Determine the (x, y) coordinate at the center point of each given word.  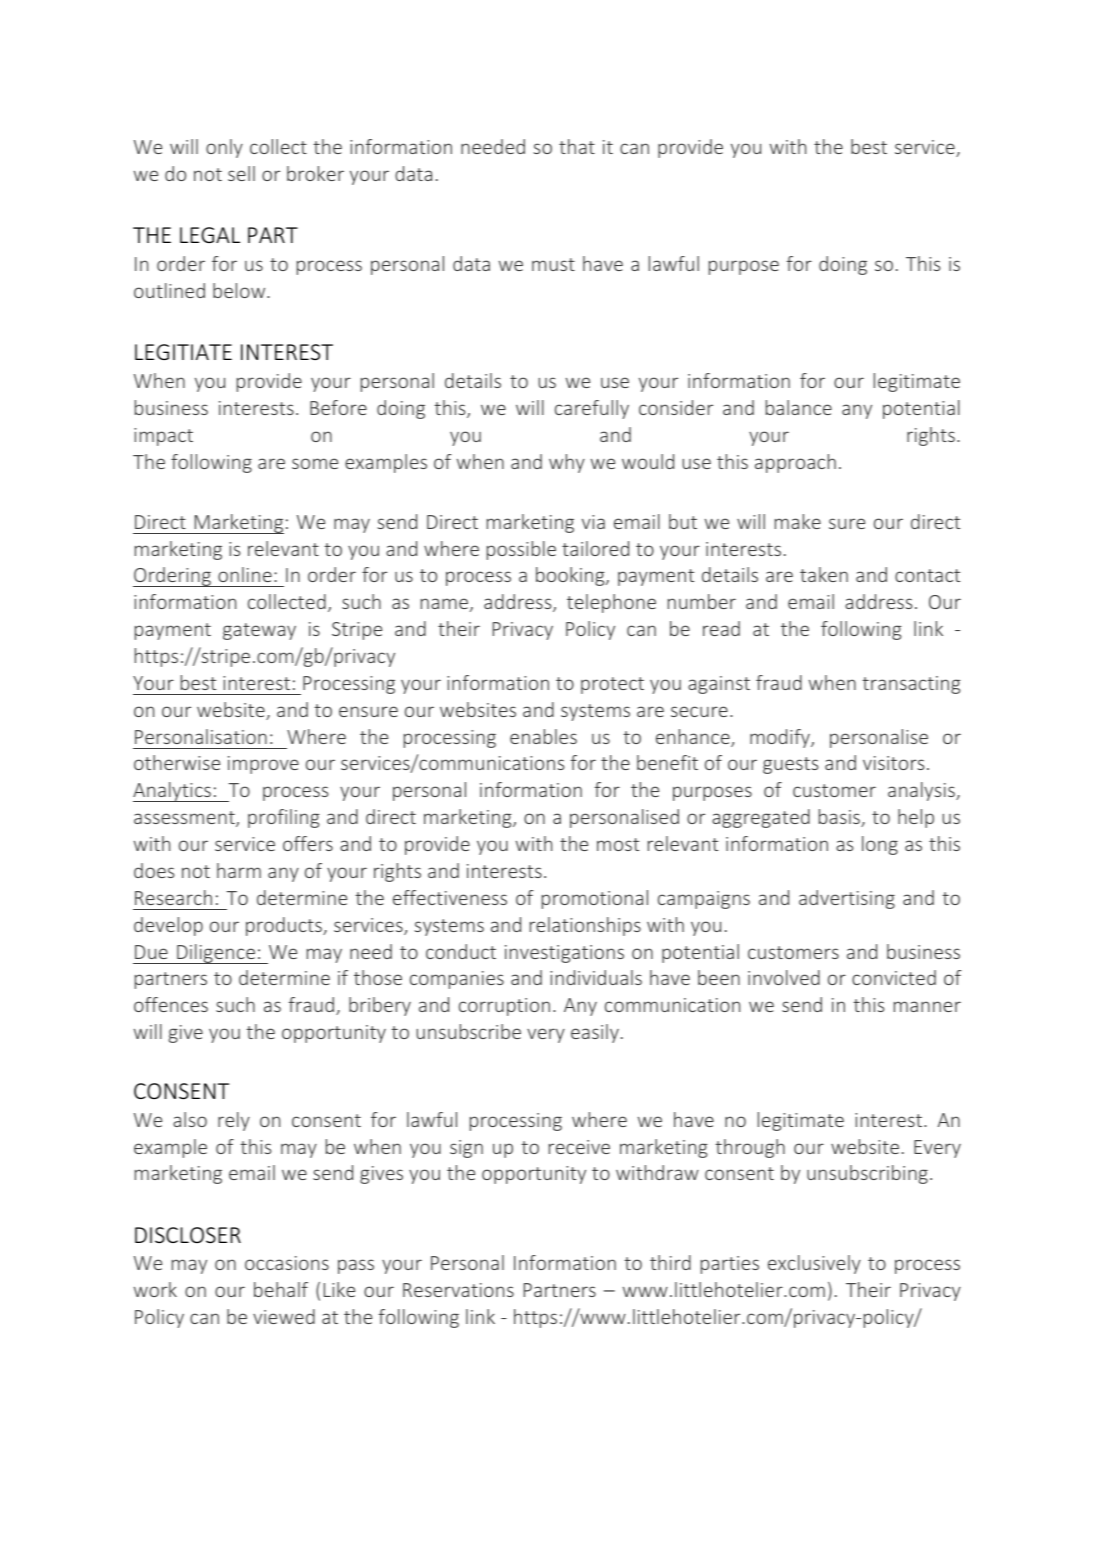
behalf (281, 1289)
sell (241, 173)
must (553, 264)
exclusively (814, 1264)
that (577, 146)
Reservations (458, 1290)
